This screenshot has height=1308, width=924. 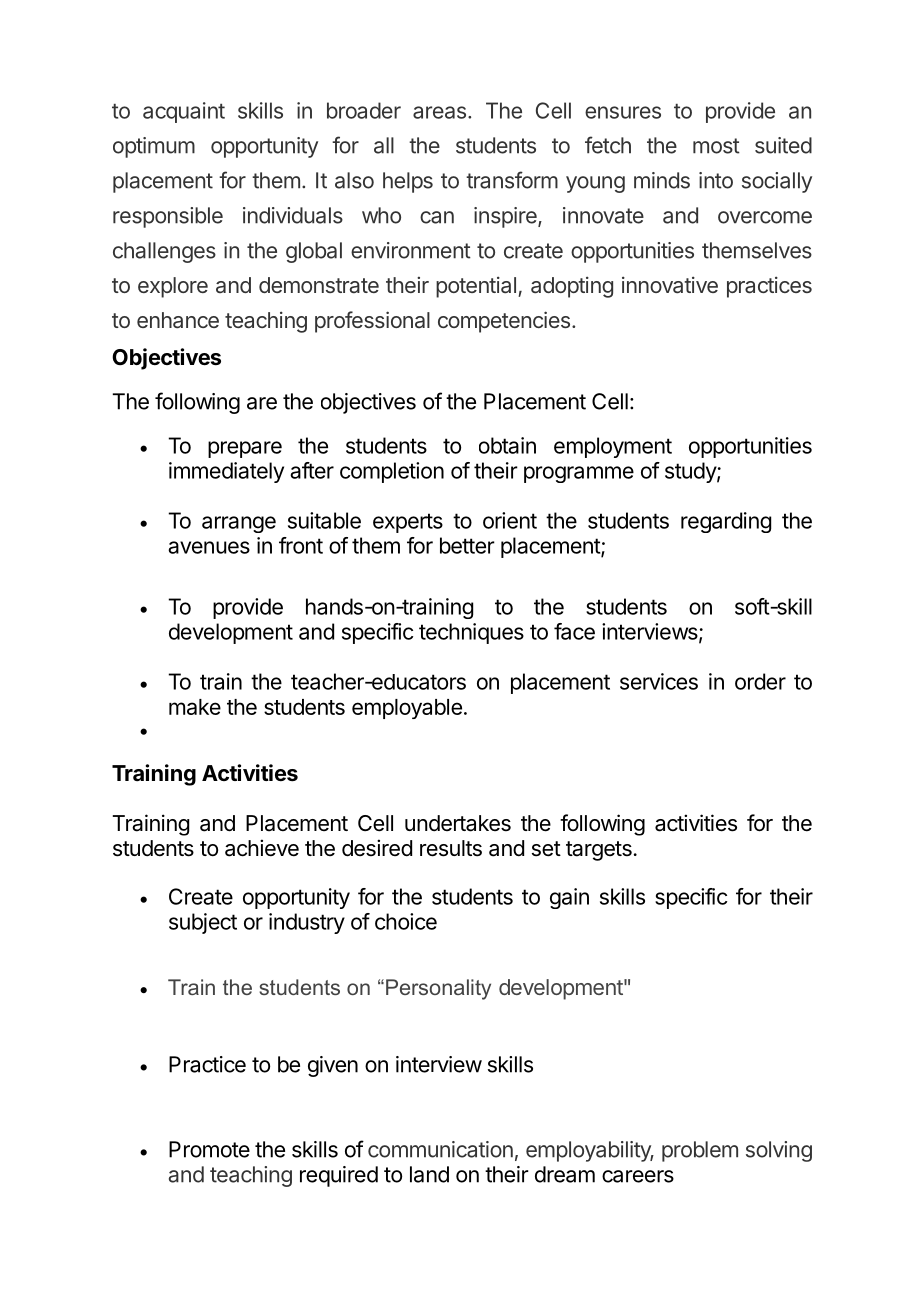 I want to click on obtain, so click(x=507, y=445).
